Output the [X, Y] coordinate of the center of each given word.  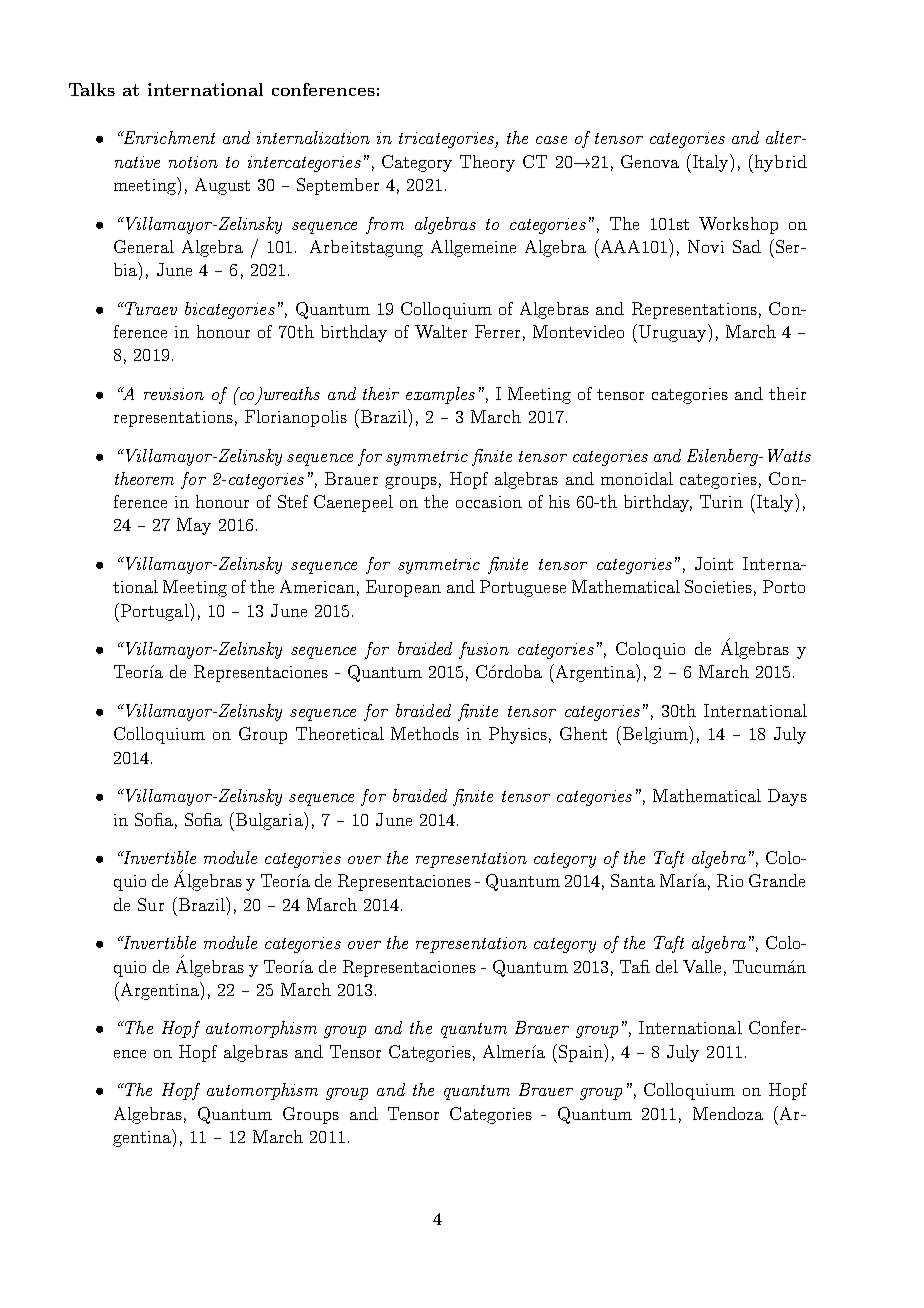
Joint [714, 563]
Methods [425, 733]
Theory [487, 163]
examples [440, 395]
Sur [151, 904]
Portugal [156, 612]
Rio [730, 880]
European [403, 588]
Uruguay [674, 333]
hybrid [781, 163]
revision [174, 394]
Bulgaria [270, 821]
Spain [582, 1053]
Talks [92, 89]
